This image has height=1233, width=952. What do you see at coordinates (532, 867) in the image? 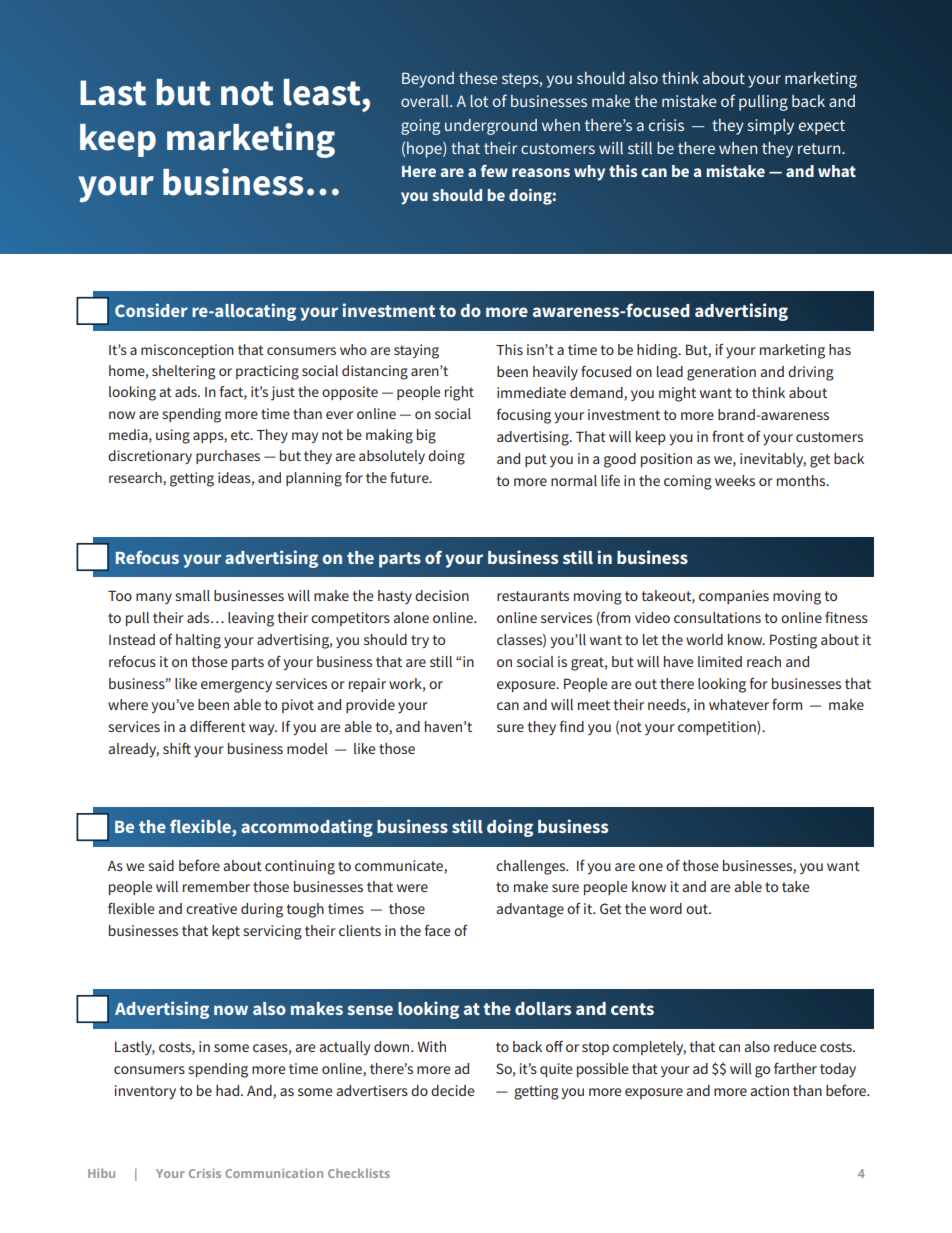
I see `challenges` at bounding box center [532, 867].
